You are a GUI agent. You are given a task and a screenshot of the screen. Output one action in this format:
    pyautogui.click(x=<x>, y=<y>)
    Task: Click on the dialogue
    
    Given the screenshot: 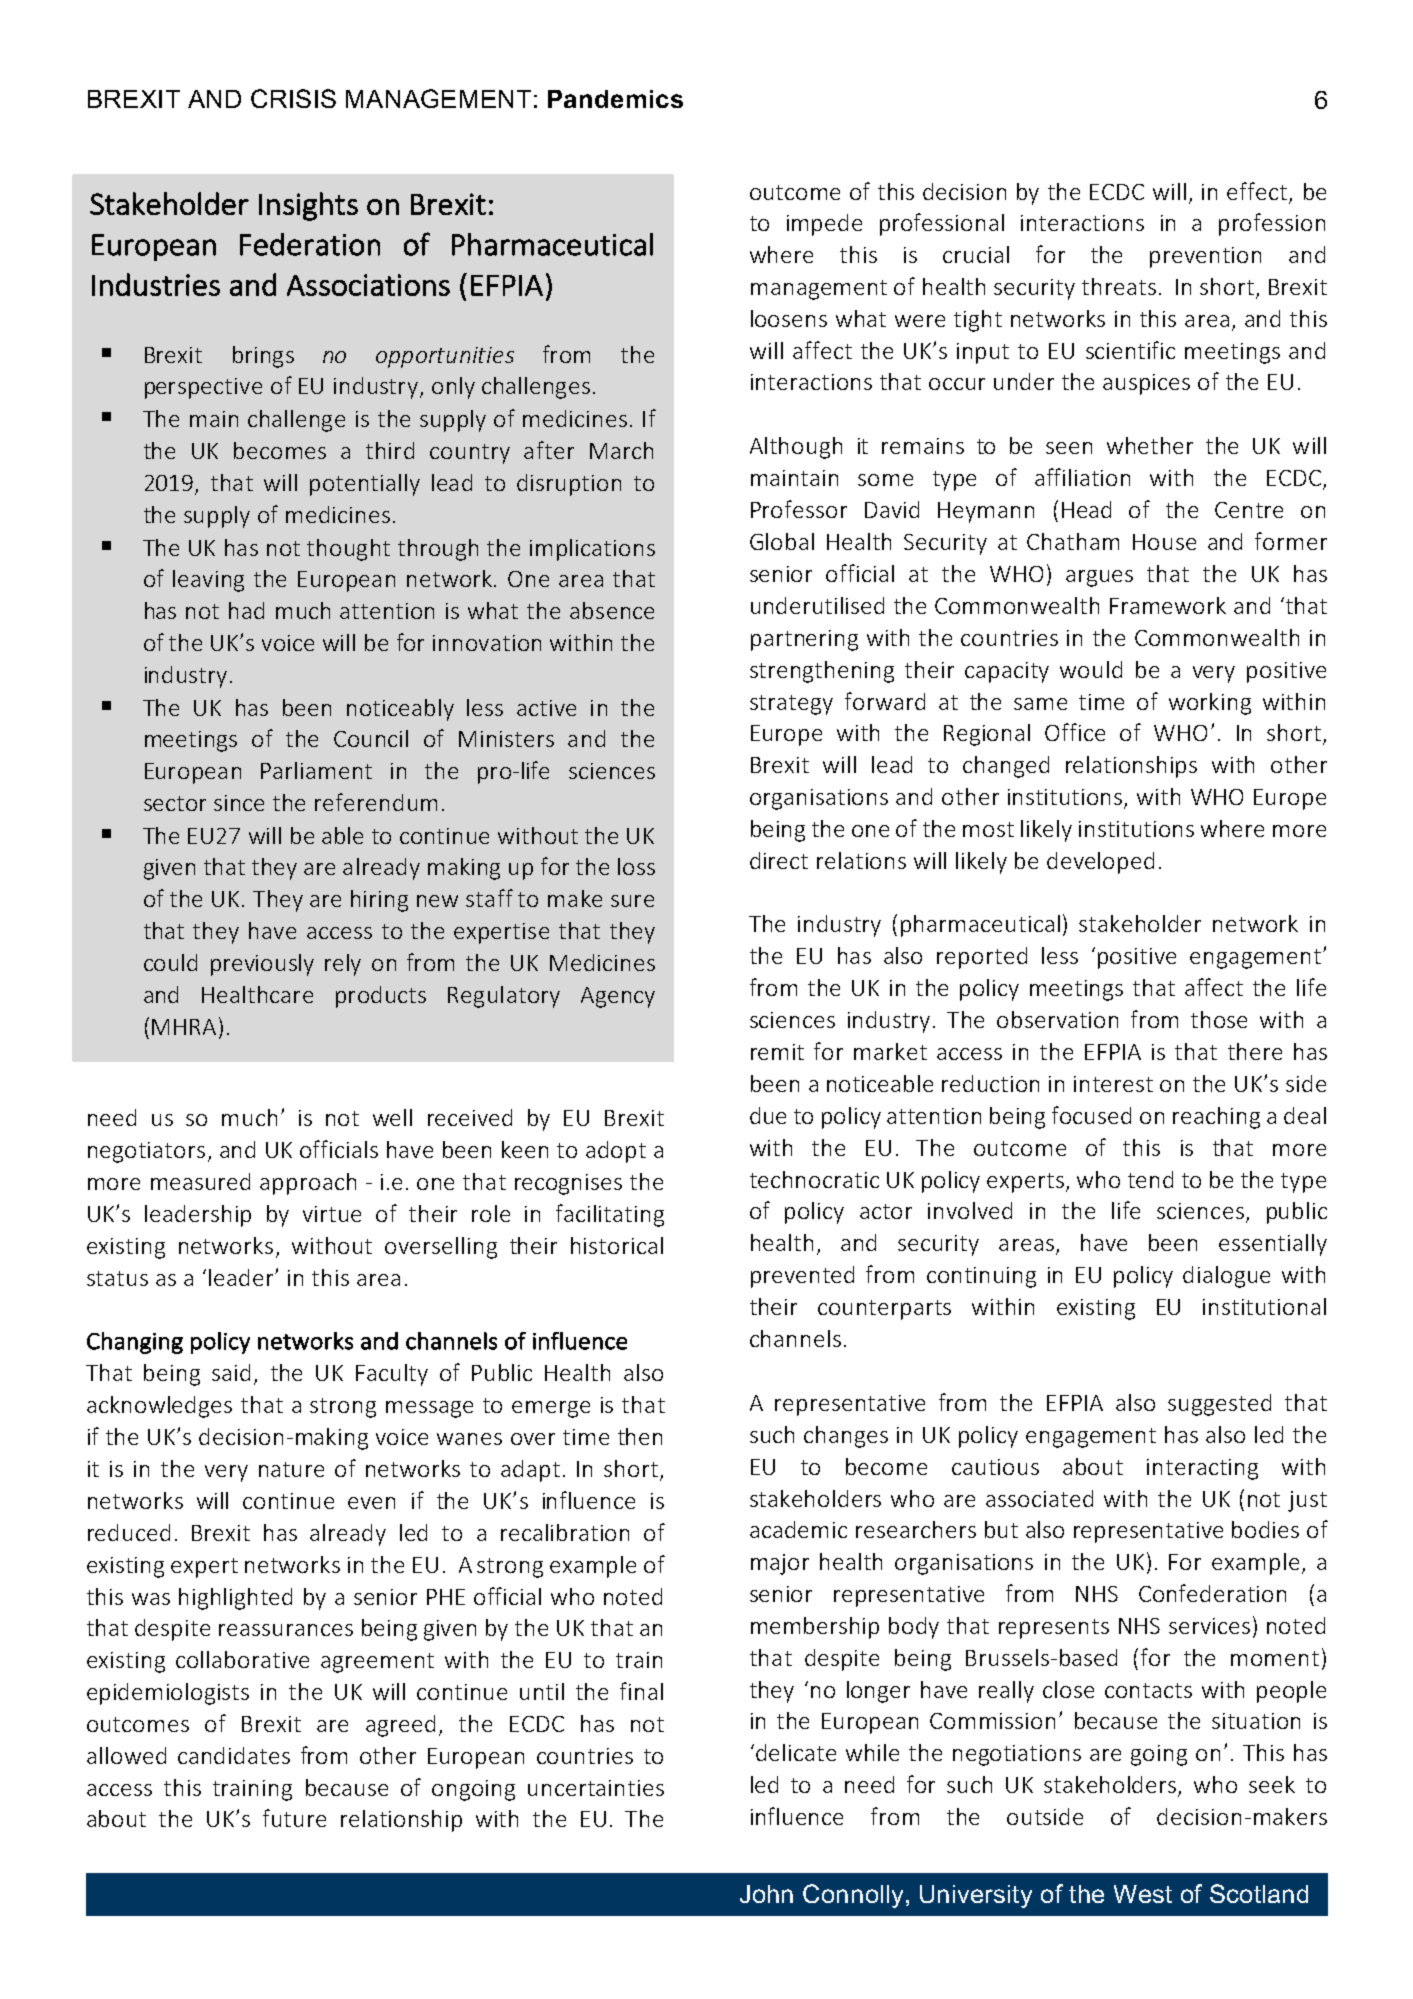 What is the action you would take?
    pyautogui.click(x=1226, y=1277)
